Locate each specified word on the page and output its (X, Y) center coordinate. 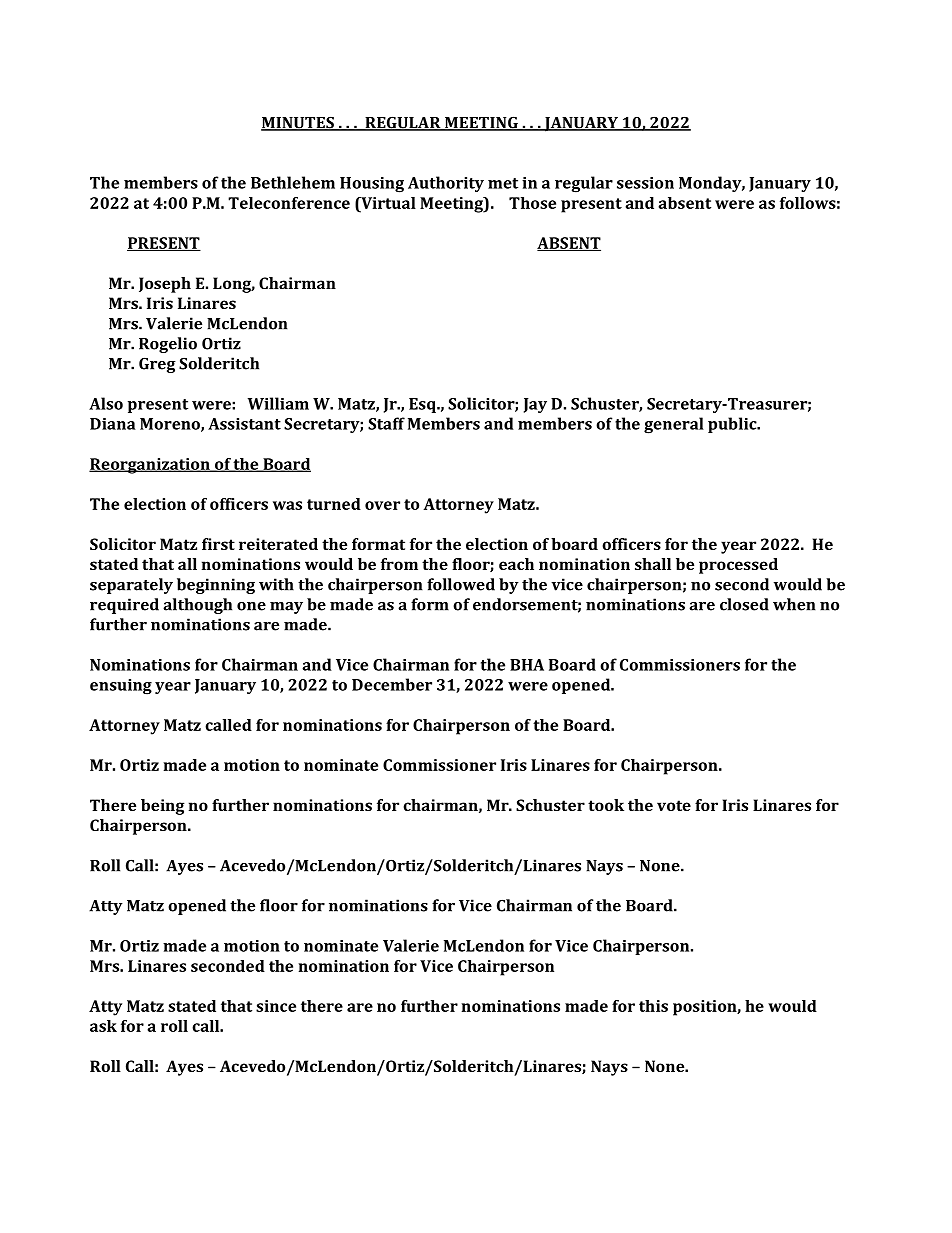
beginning (216, 586)
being (163, 807)
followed (461, 584)
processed (738, 566)
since (276, 1006)
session (645, 183)
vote (674, 805)
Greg (157, 365)
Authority (446, 184)
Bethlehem (293, 182)
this (653, 1006)
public (733, 425)
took (606, 805)
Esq (423, 405)
